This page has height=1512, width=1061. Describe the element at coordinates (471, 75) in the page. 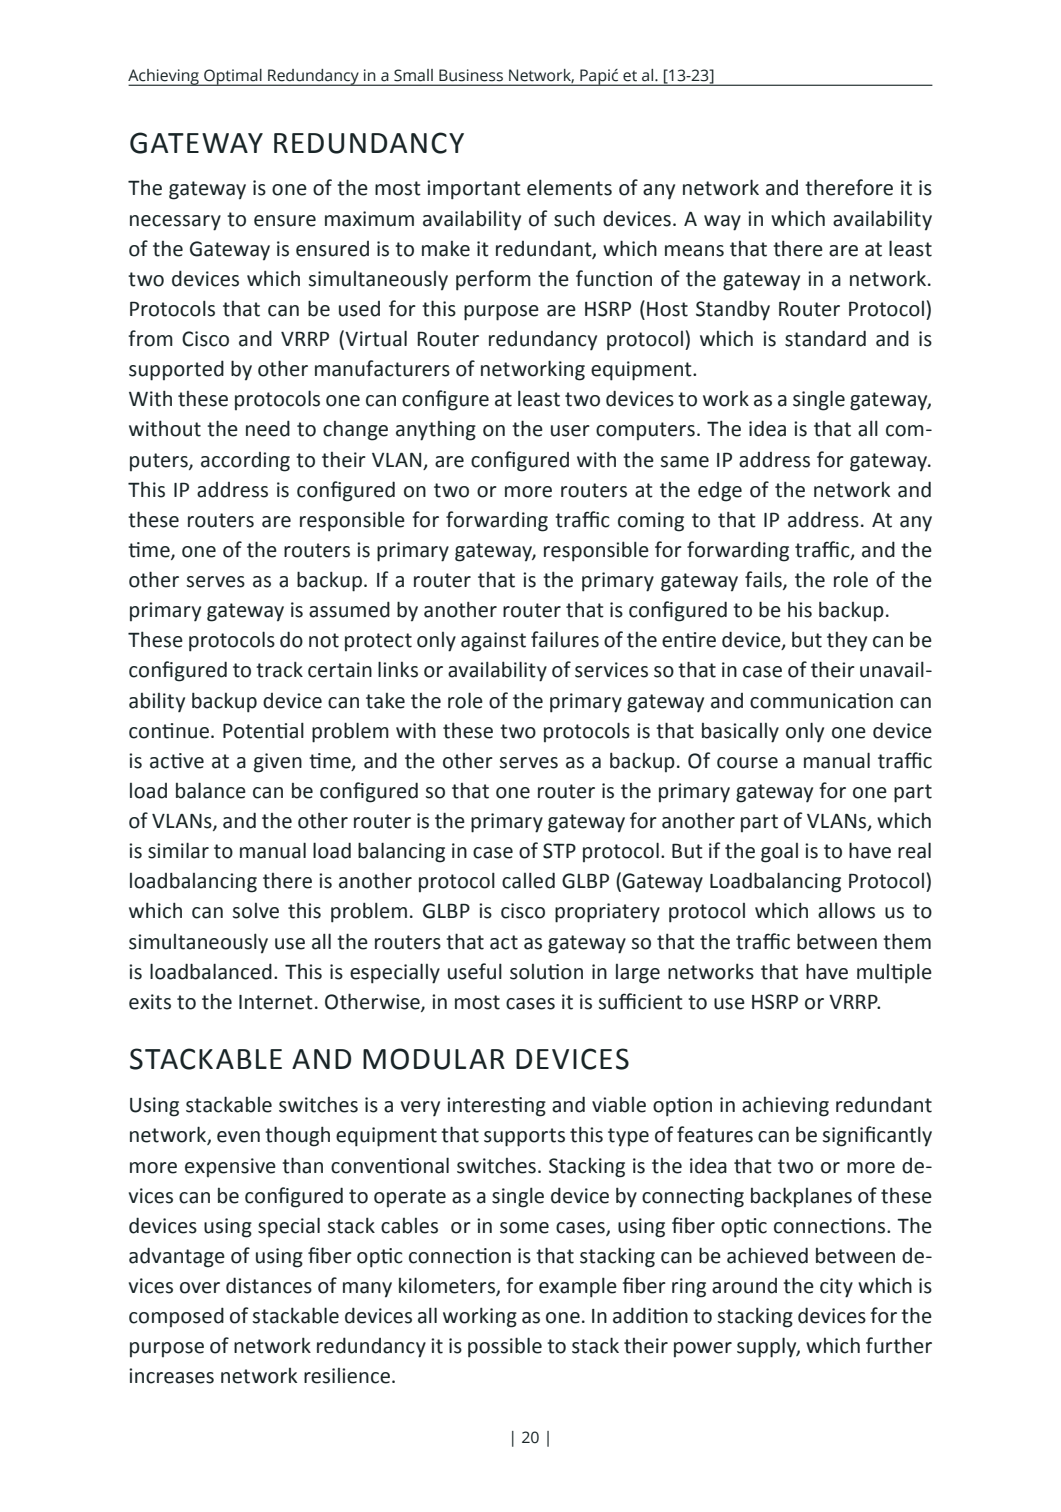

I see `Business` at that location.
